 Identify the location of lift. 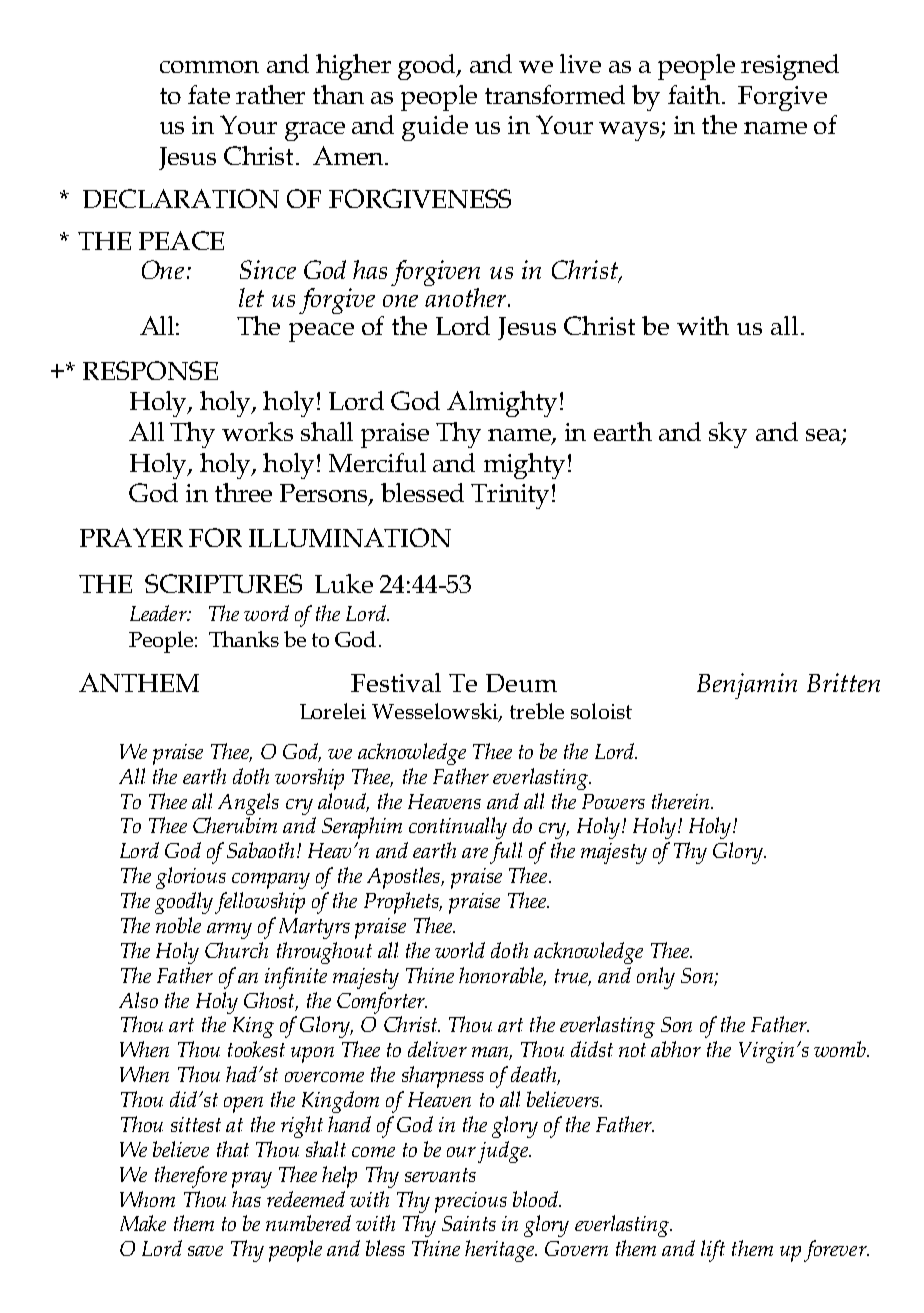
(713, 1251).
